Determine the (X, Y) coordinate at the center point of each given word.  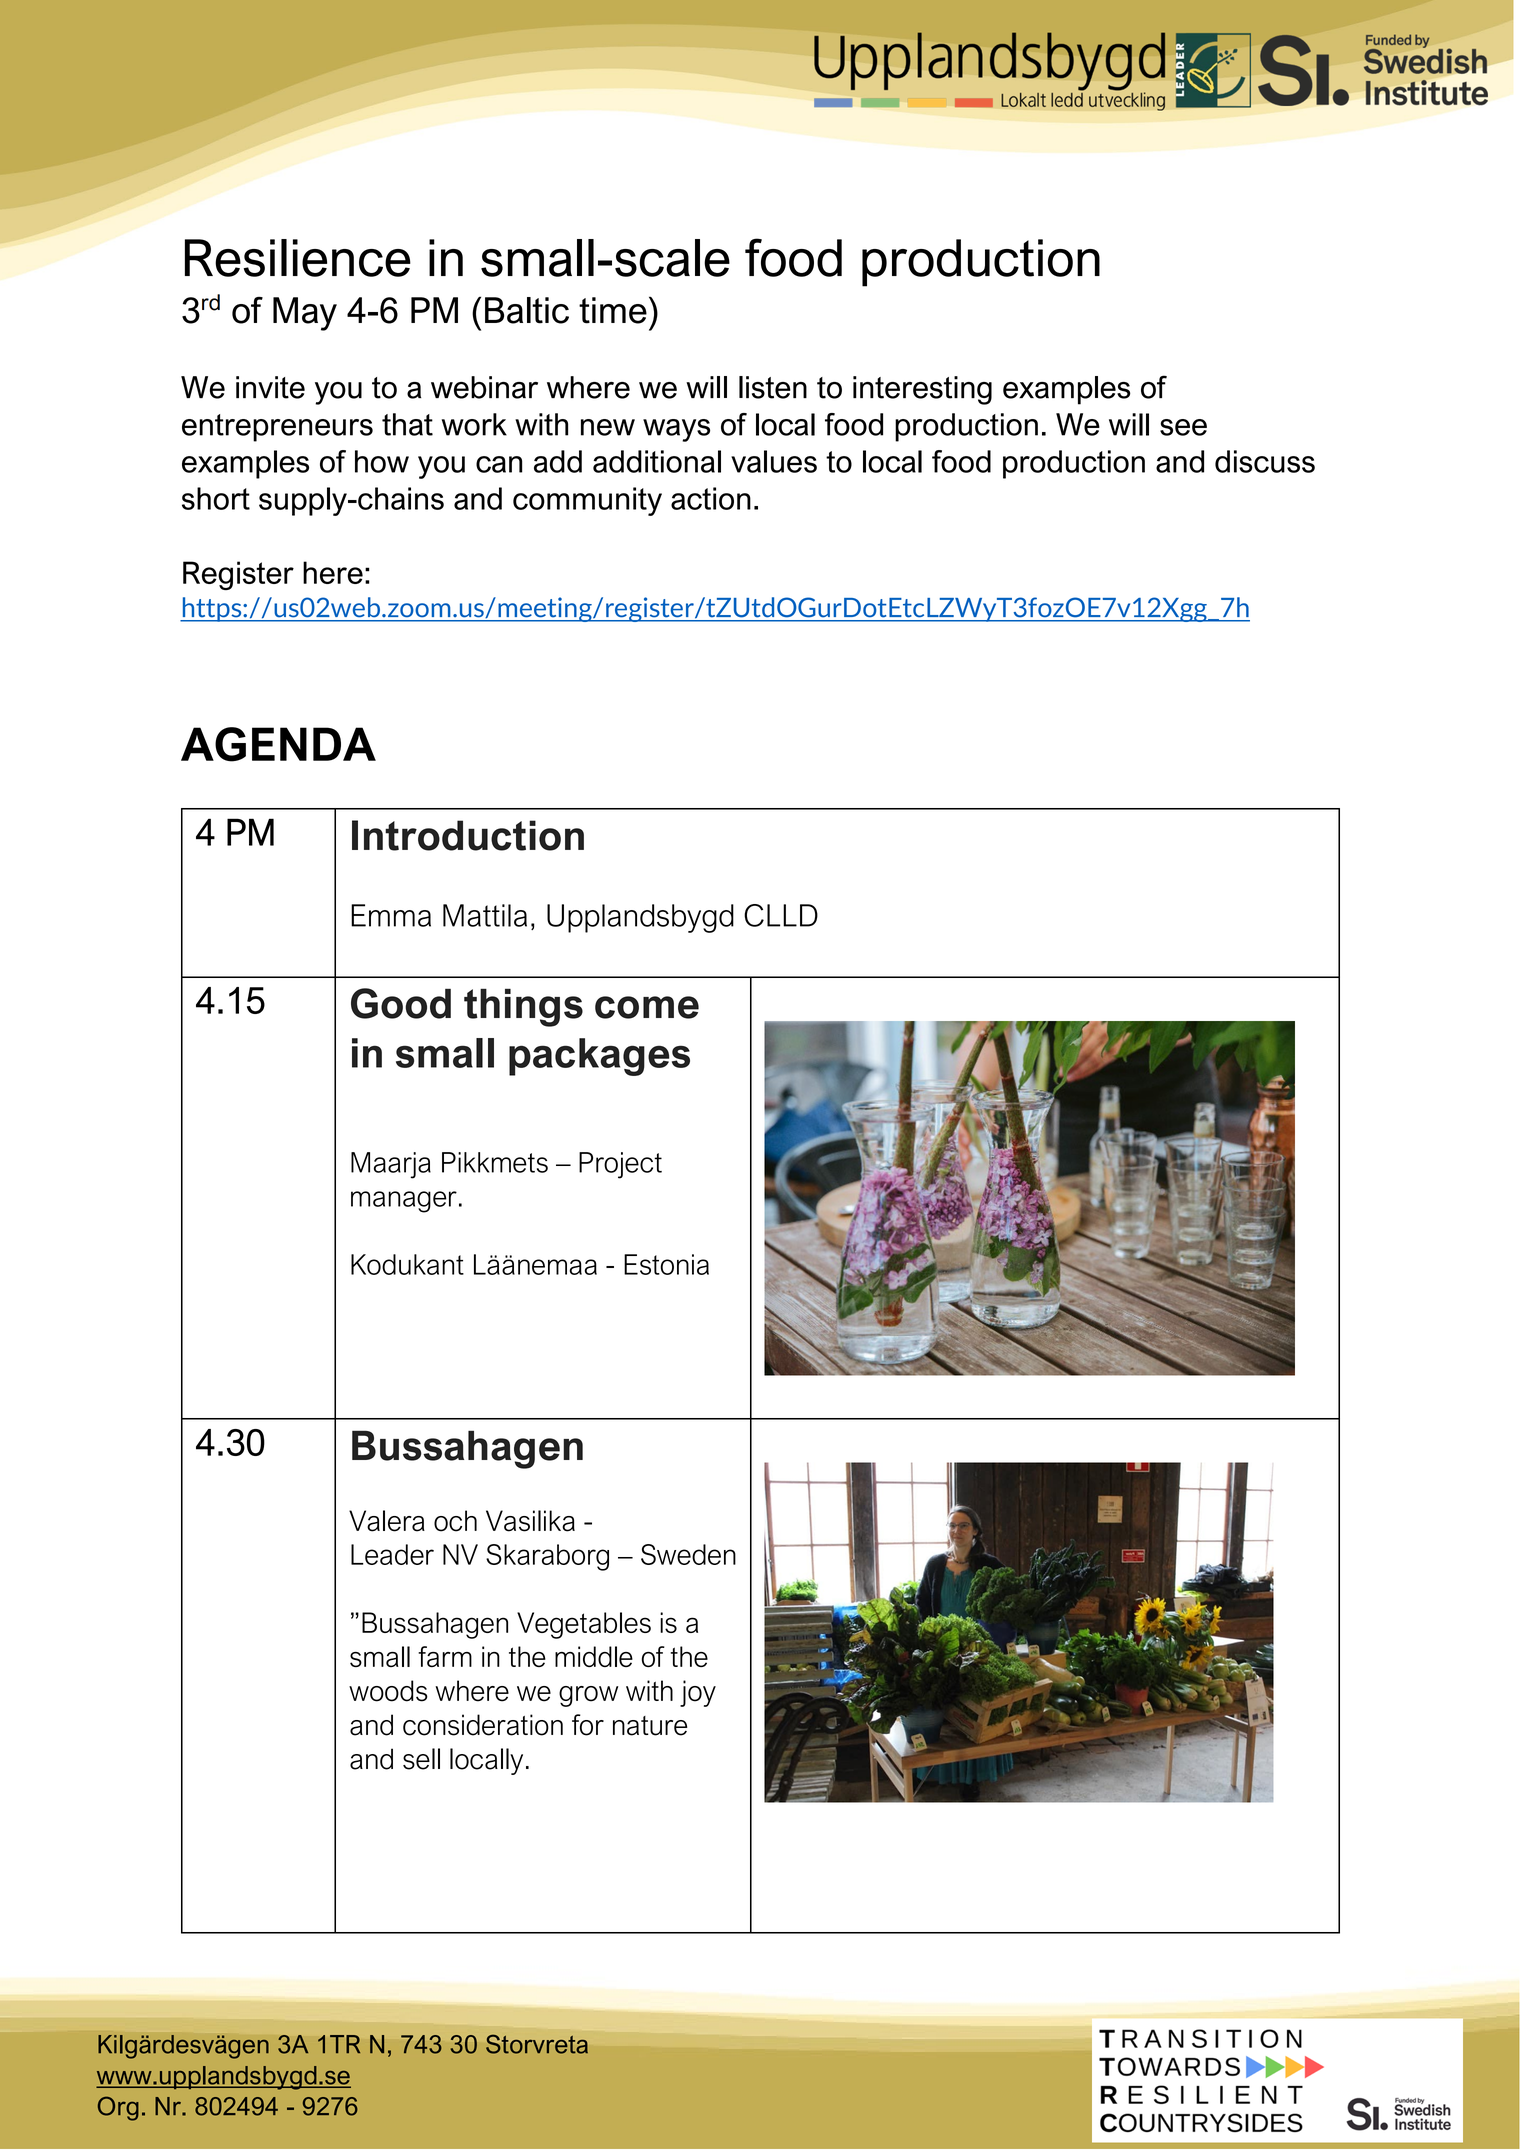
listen (773, 387)
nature (650, 1726)
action (711, 498)
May (305, 314)
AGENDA (278, 744)
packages (599, 1057)
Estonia (666, 1264)
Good (401, 1003)
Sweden (688, 1554)
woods (388, 1691)
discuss (1265, 461)
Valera (387, 1521)
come (647, 1007)
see (1183, 427)
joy (698, 1693)
